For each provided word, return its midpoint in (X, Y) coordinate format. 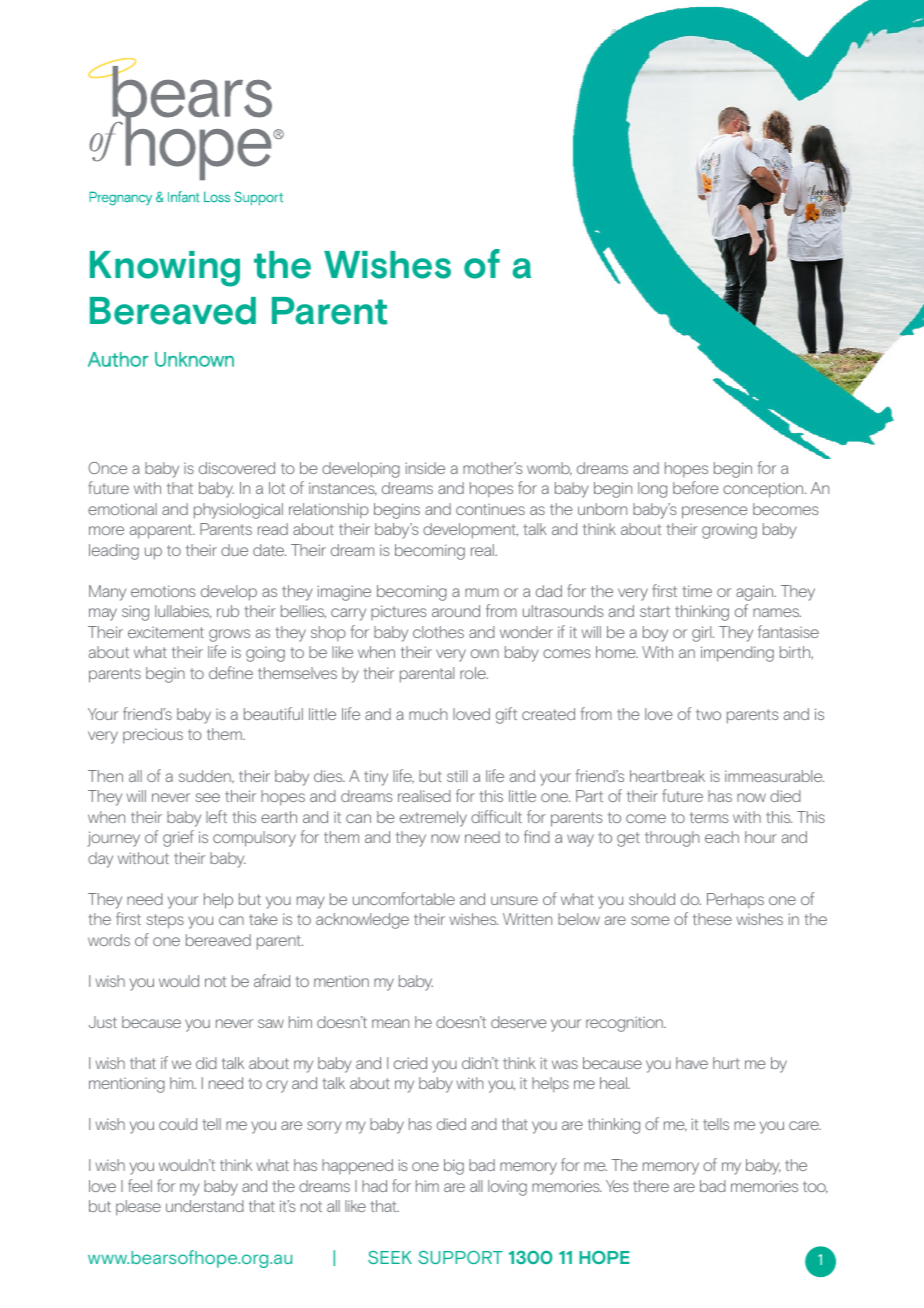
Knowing (165, 269)
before (696, 487)
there (651, 1186)
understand (205, 1206)
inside (425, 468)
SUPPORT (460, 1257)
